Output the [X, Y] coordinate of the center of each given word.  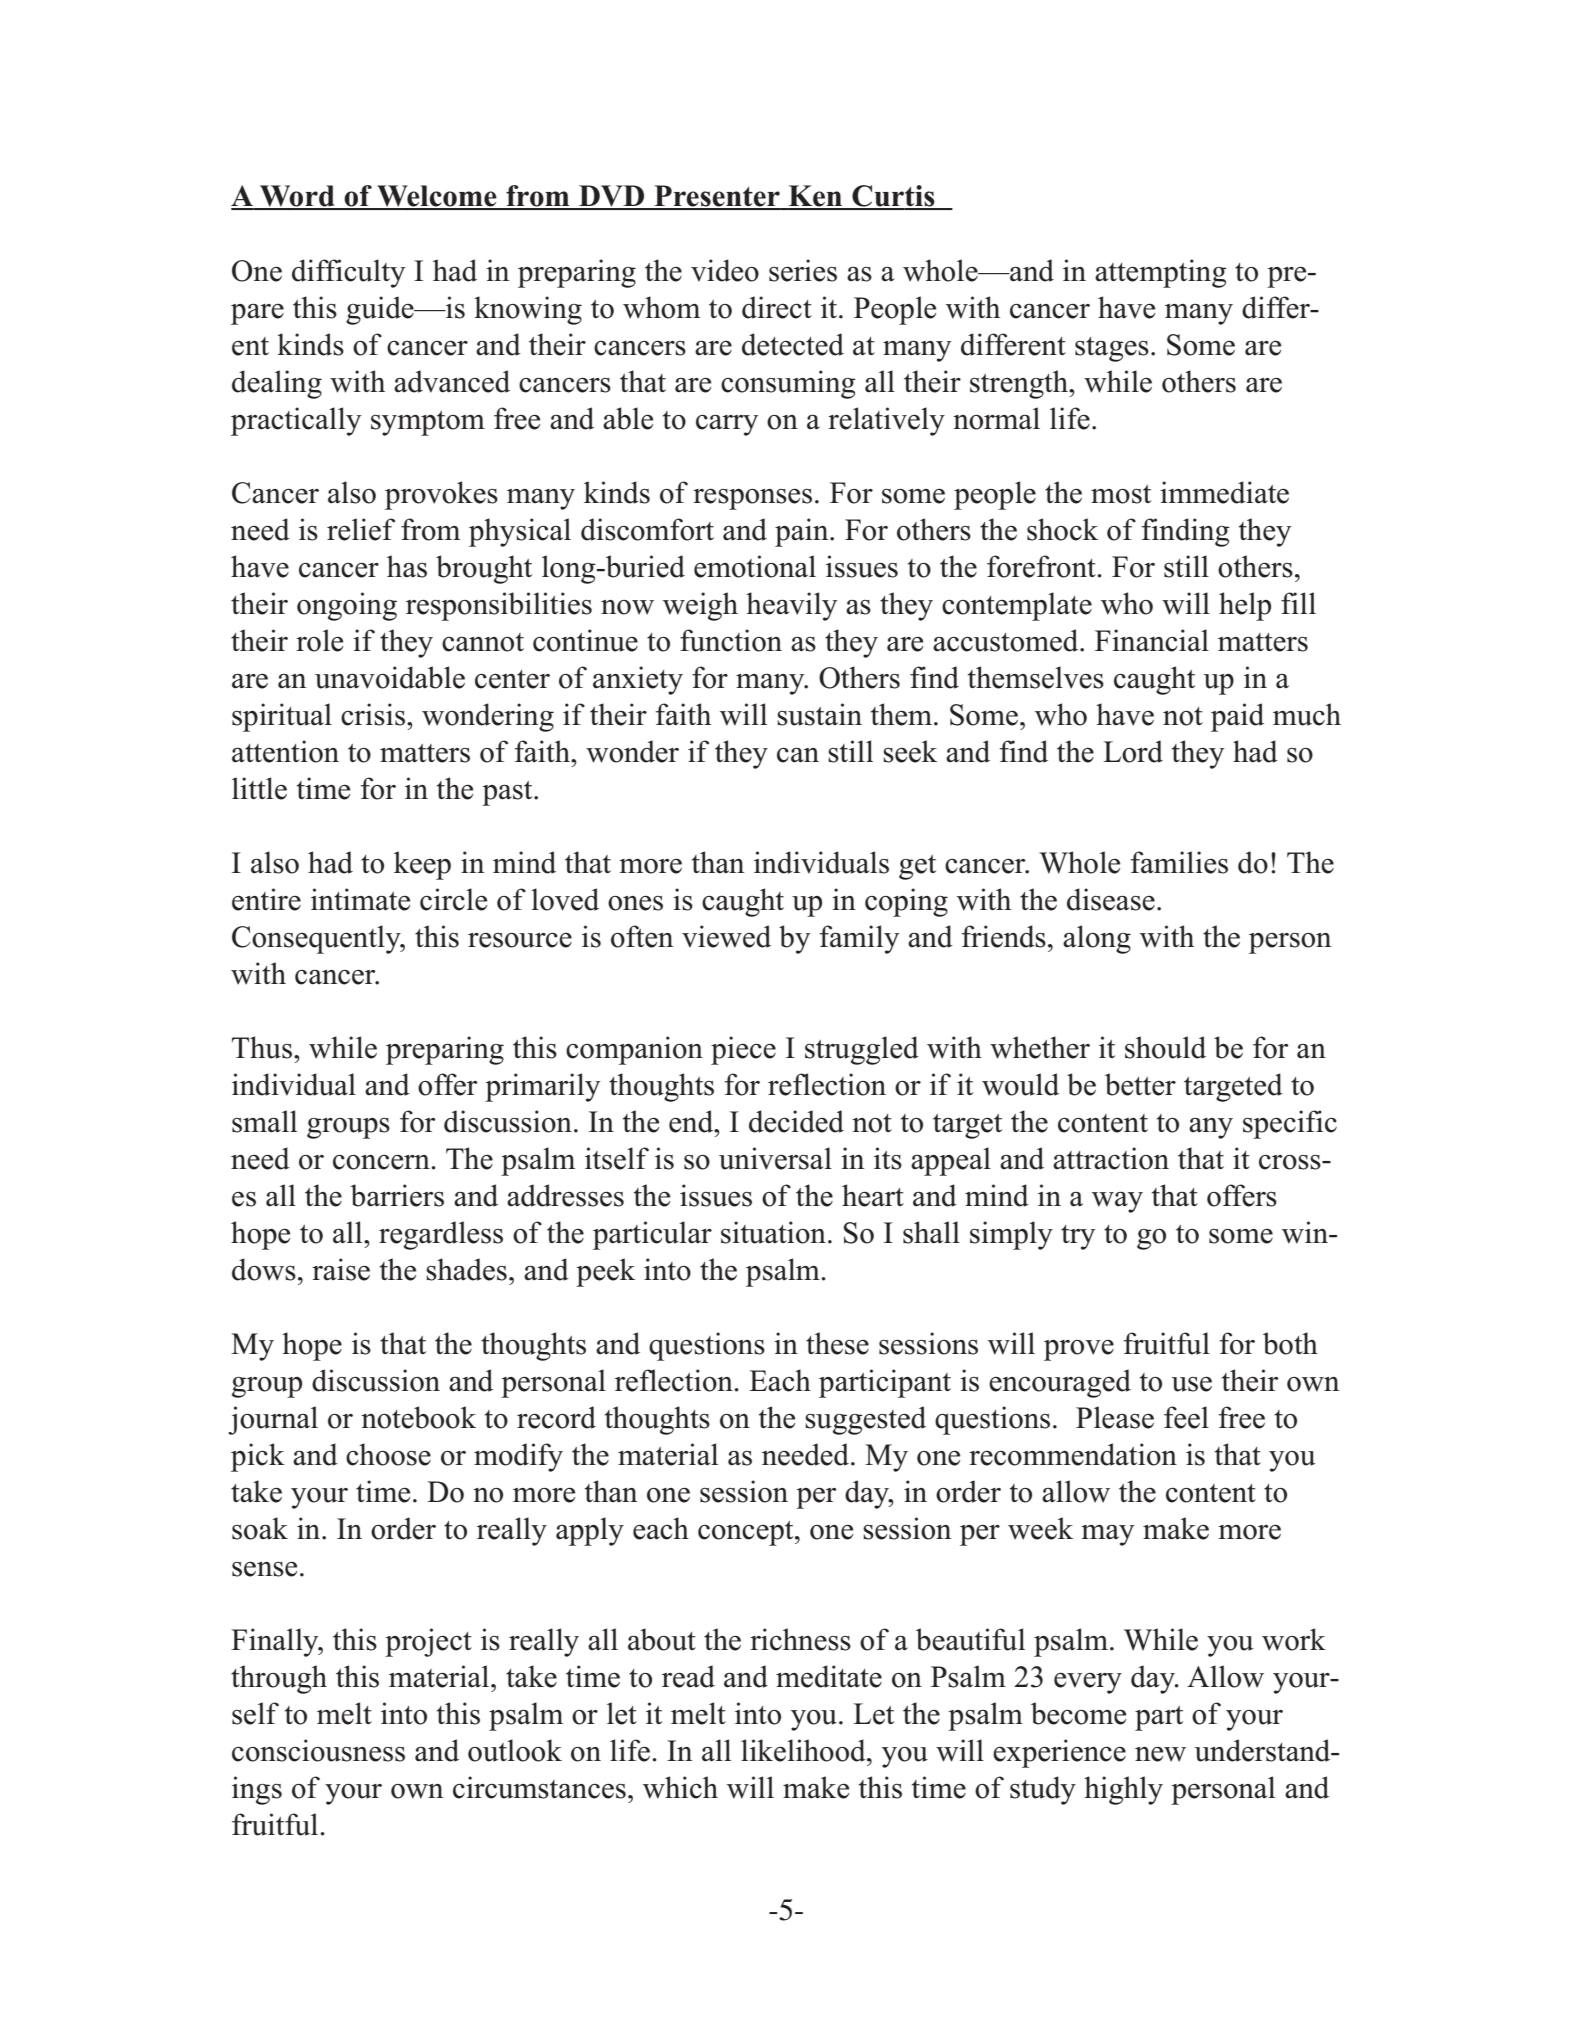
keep [422, 865]
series [803, 270]
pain [803, 532]
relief [361, 529]
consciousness [318, 1750]
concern [381, 1162]
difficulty [348, 273]
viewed [726, 936]
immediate [1224, 492]
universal [775, 1158]
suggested [865, 1420]
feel [1186, 1417]
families [1179, 862]
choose [388, 1454]
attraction [1111, 1158]
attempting [1161, 273]
